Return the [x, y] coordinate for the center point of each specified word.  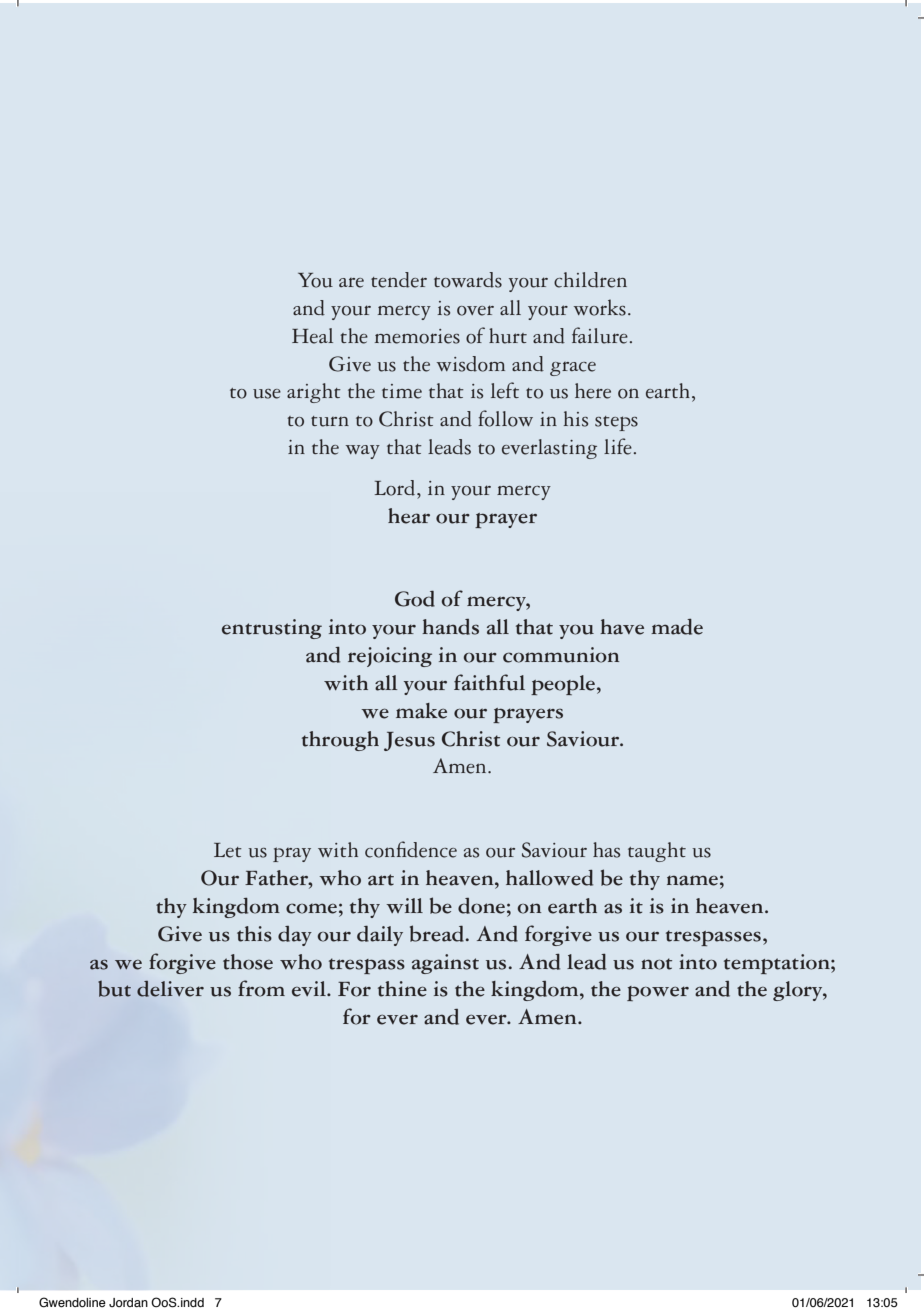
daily [380, 936]
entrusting [272, 629]
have [622, 627]
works [600, 307]
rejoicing [390, 657]
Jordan [128, 1302]
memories [417, 336]
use [267, 394]
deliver [170, 989]
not [656, 964]
